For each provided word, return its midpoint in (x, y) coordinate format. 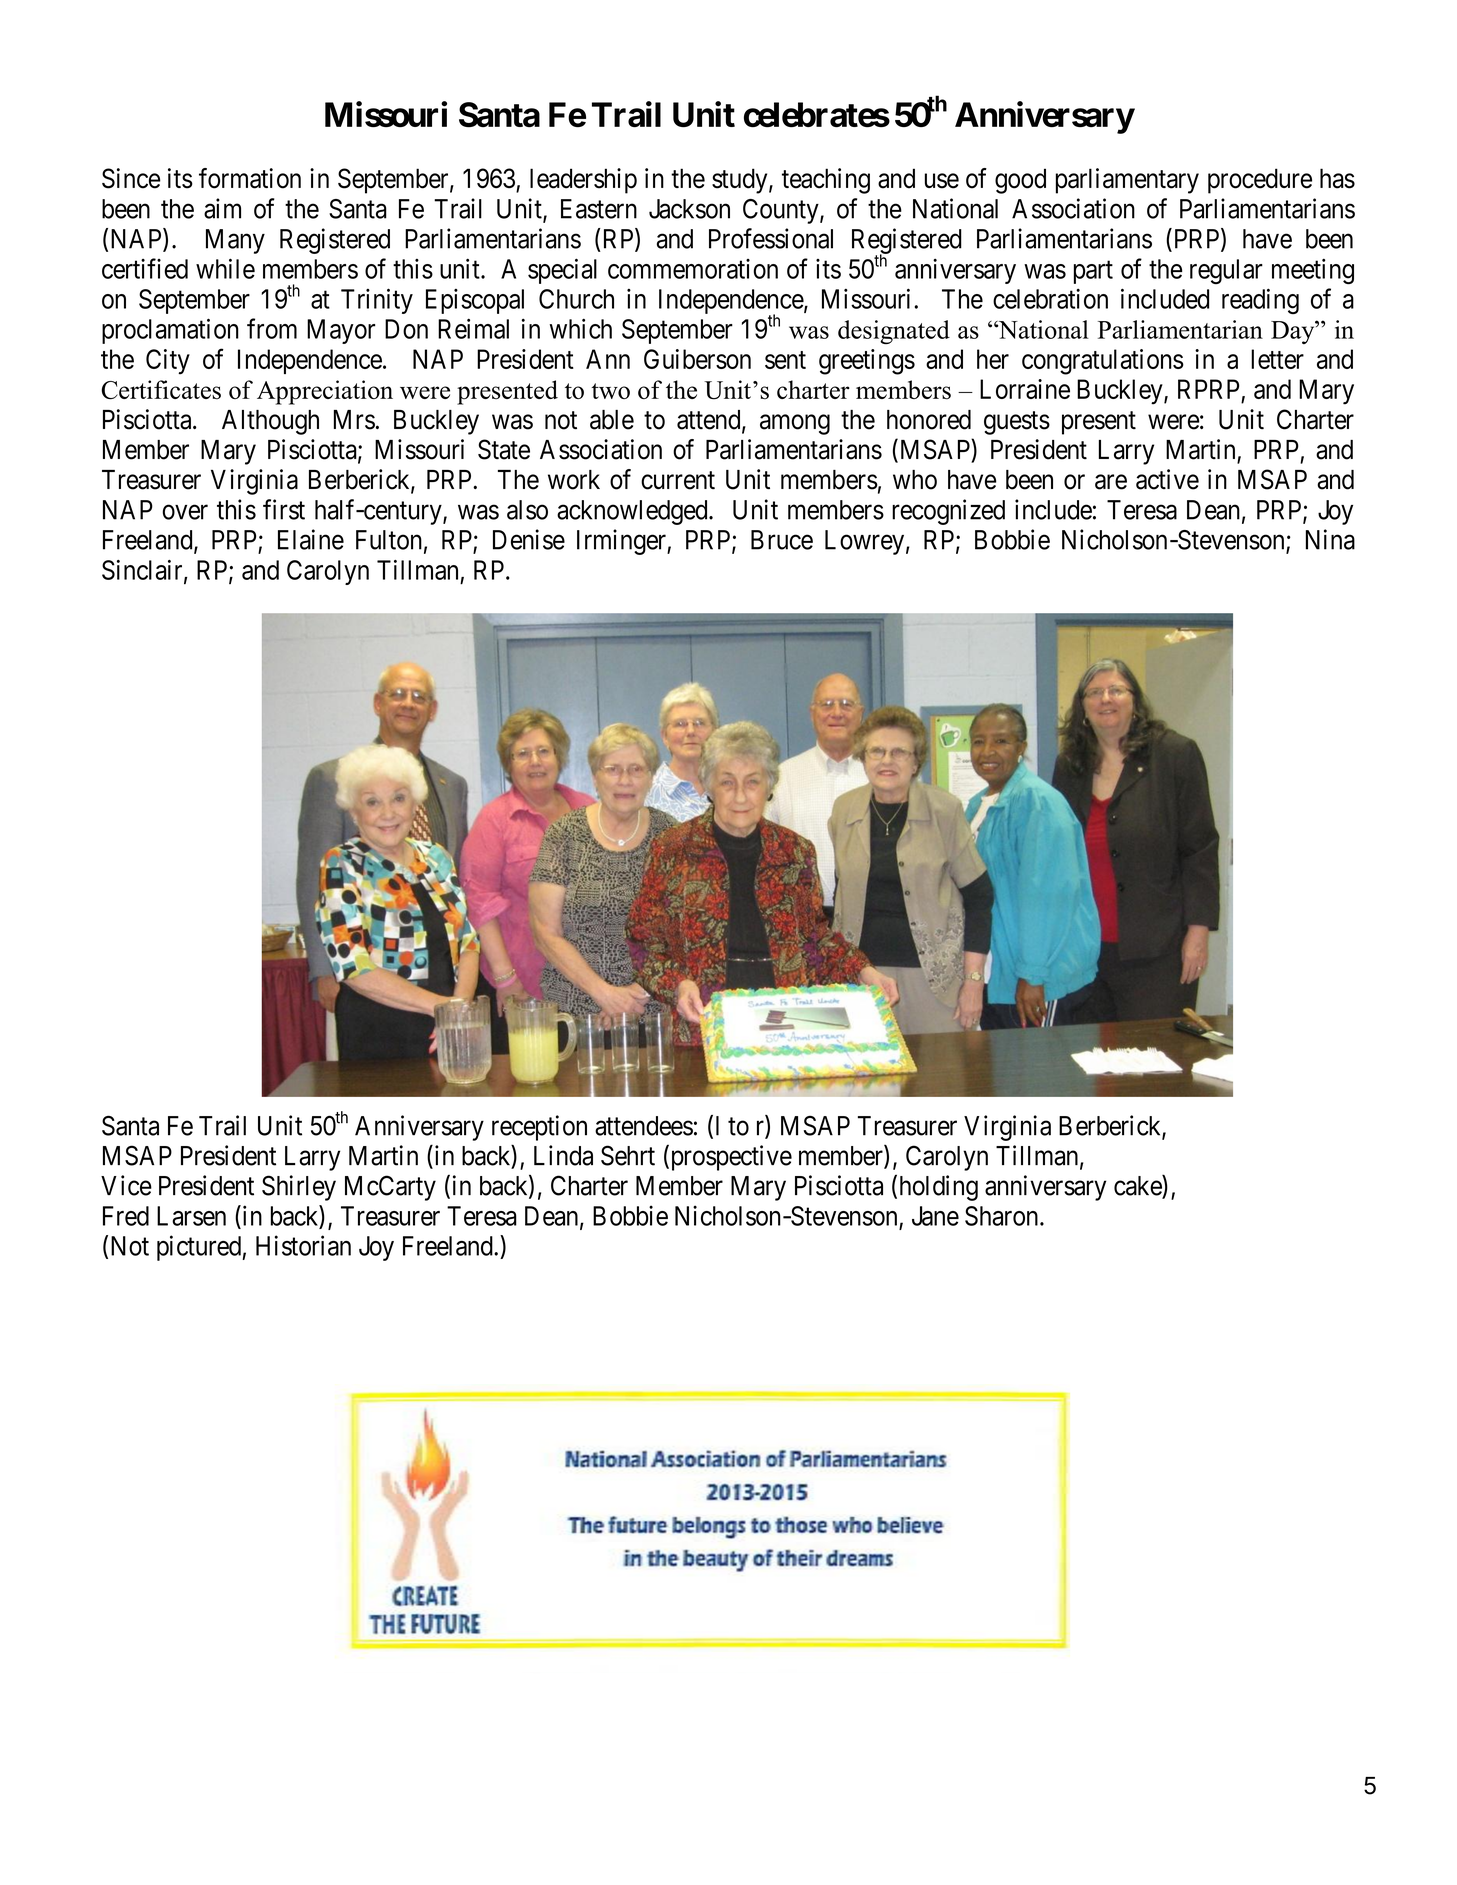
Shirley (299, 1188)
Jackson (689, 209)
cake (1138, 1186)
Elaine (311, 539)
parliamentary (1127, 181)
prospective (730, 1158)
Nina (1330, 539)
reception (539, 1128)
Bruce (782, 540)
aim (222, 208)
